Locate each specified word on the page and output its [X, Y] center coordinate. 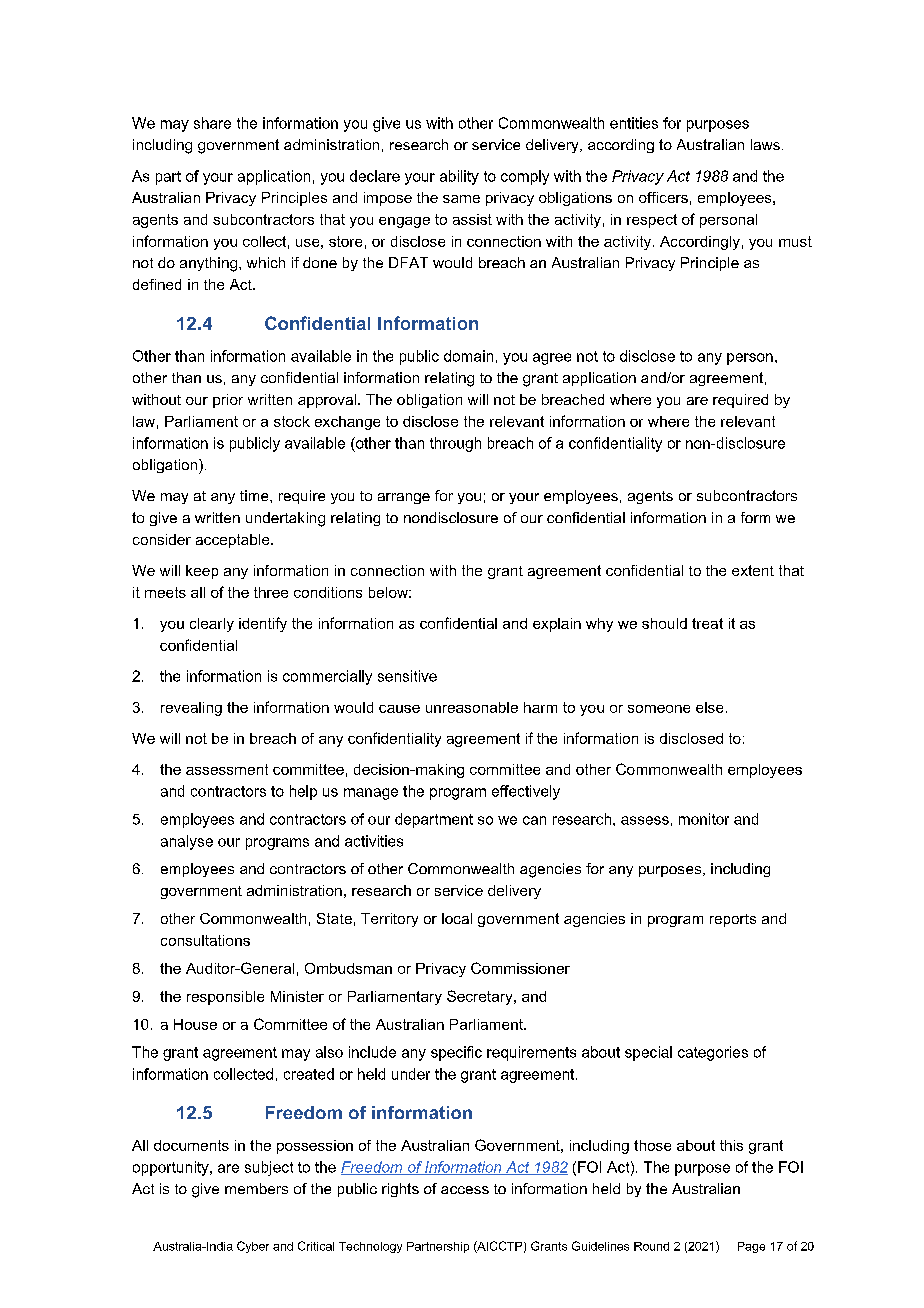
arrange [404, 498]
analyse [187, 842]
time [255, 495]
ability [459, 177]
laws [765, 144]
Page [751, 1247]
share [212, 123]
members [256, 1188]
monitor [704, 819]
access [465, 1190]
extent [753, 570]
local [457, 918]
